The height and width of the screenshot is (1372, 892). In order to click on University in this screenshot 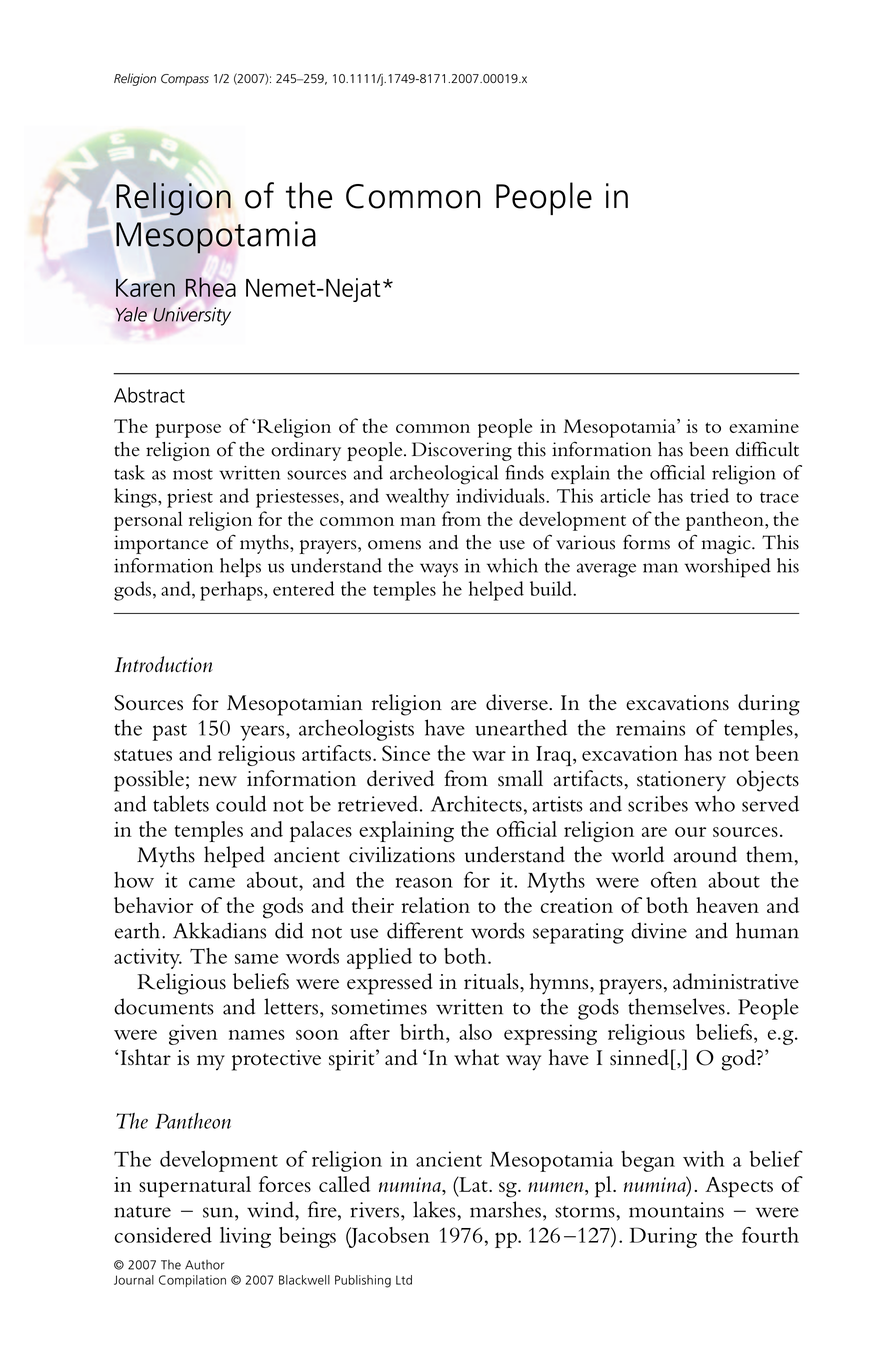, I will do `click(192, 316)`.
